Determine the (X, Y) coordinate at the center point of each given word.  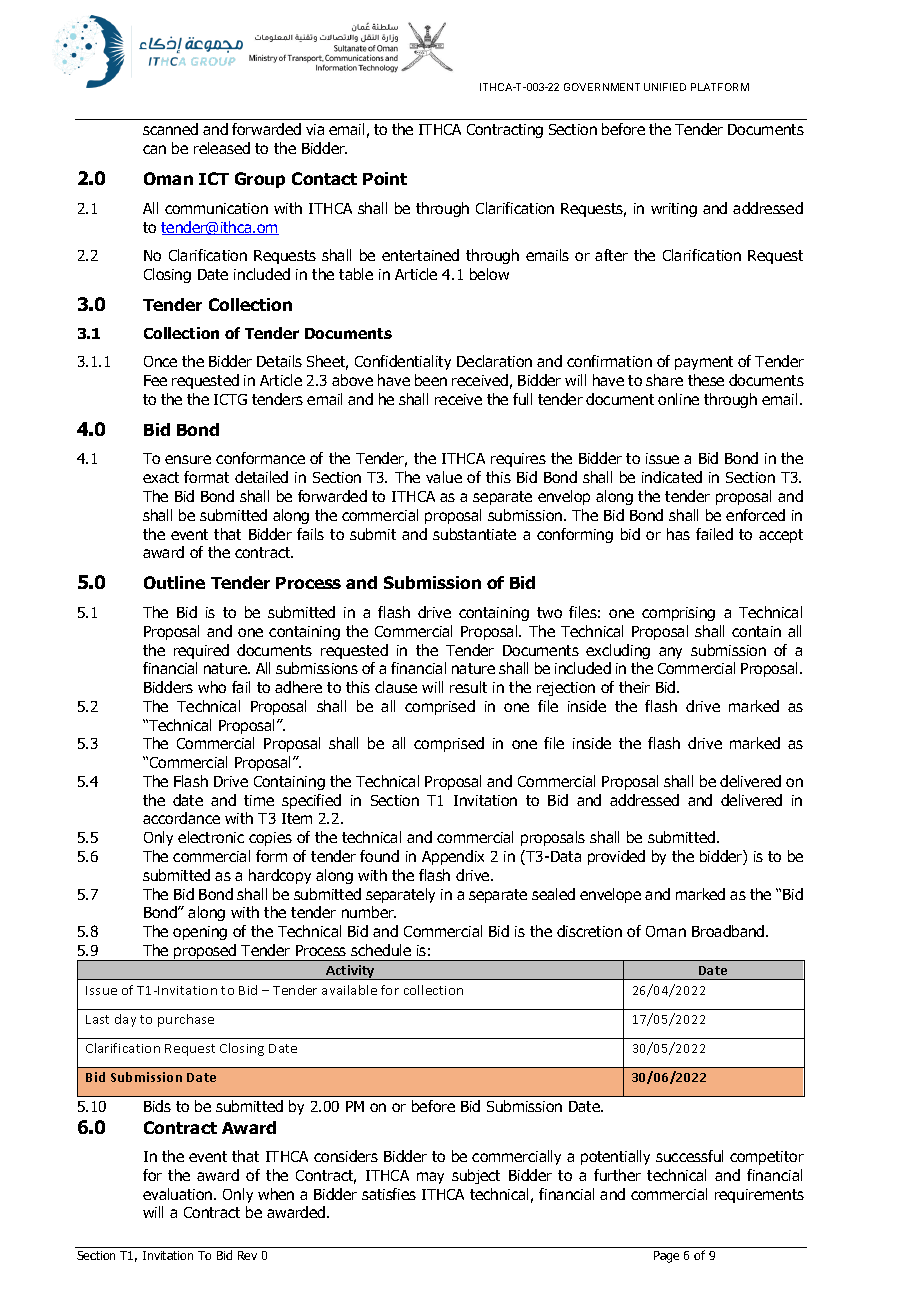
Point (385, 178)
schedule (381, 950)
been (431, 380)
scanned (170, 129)
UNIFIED (665, 87)
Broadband (729, 931)
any (670, 653)
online (678, 399)
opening (200, 933)
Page (666, 1257)
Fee (155, 380)
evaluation (179, 1194)
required (201, 651)
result (468, 687)
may (430, 1178)
